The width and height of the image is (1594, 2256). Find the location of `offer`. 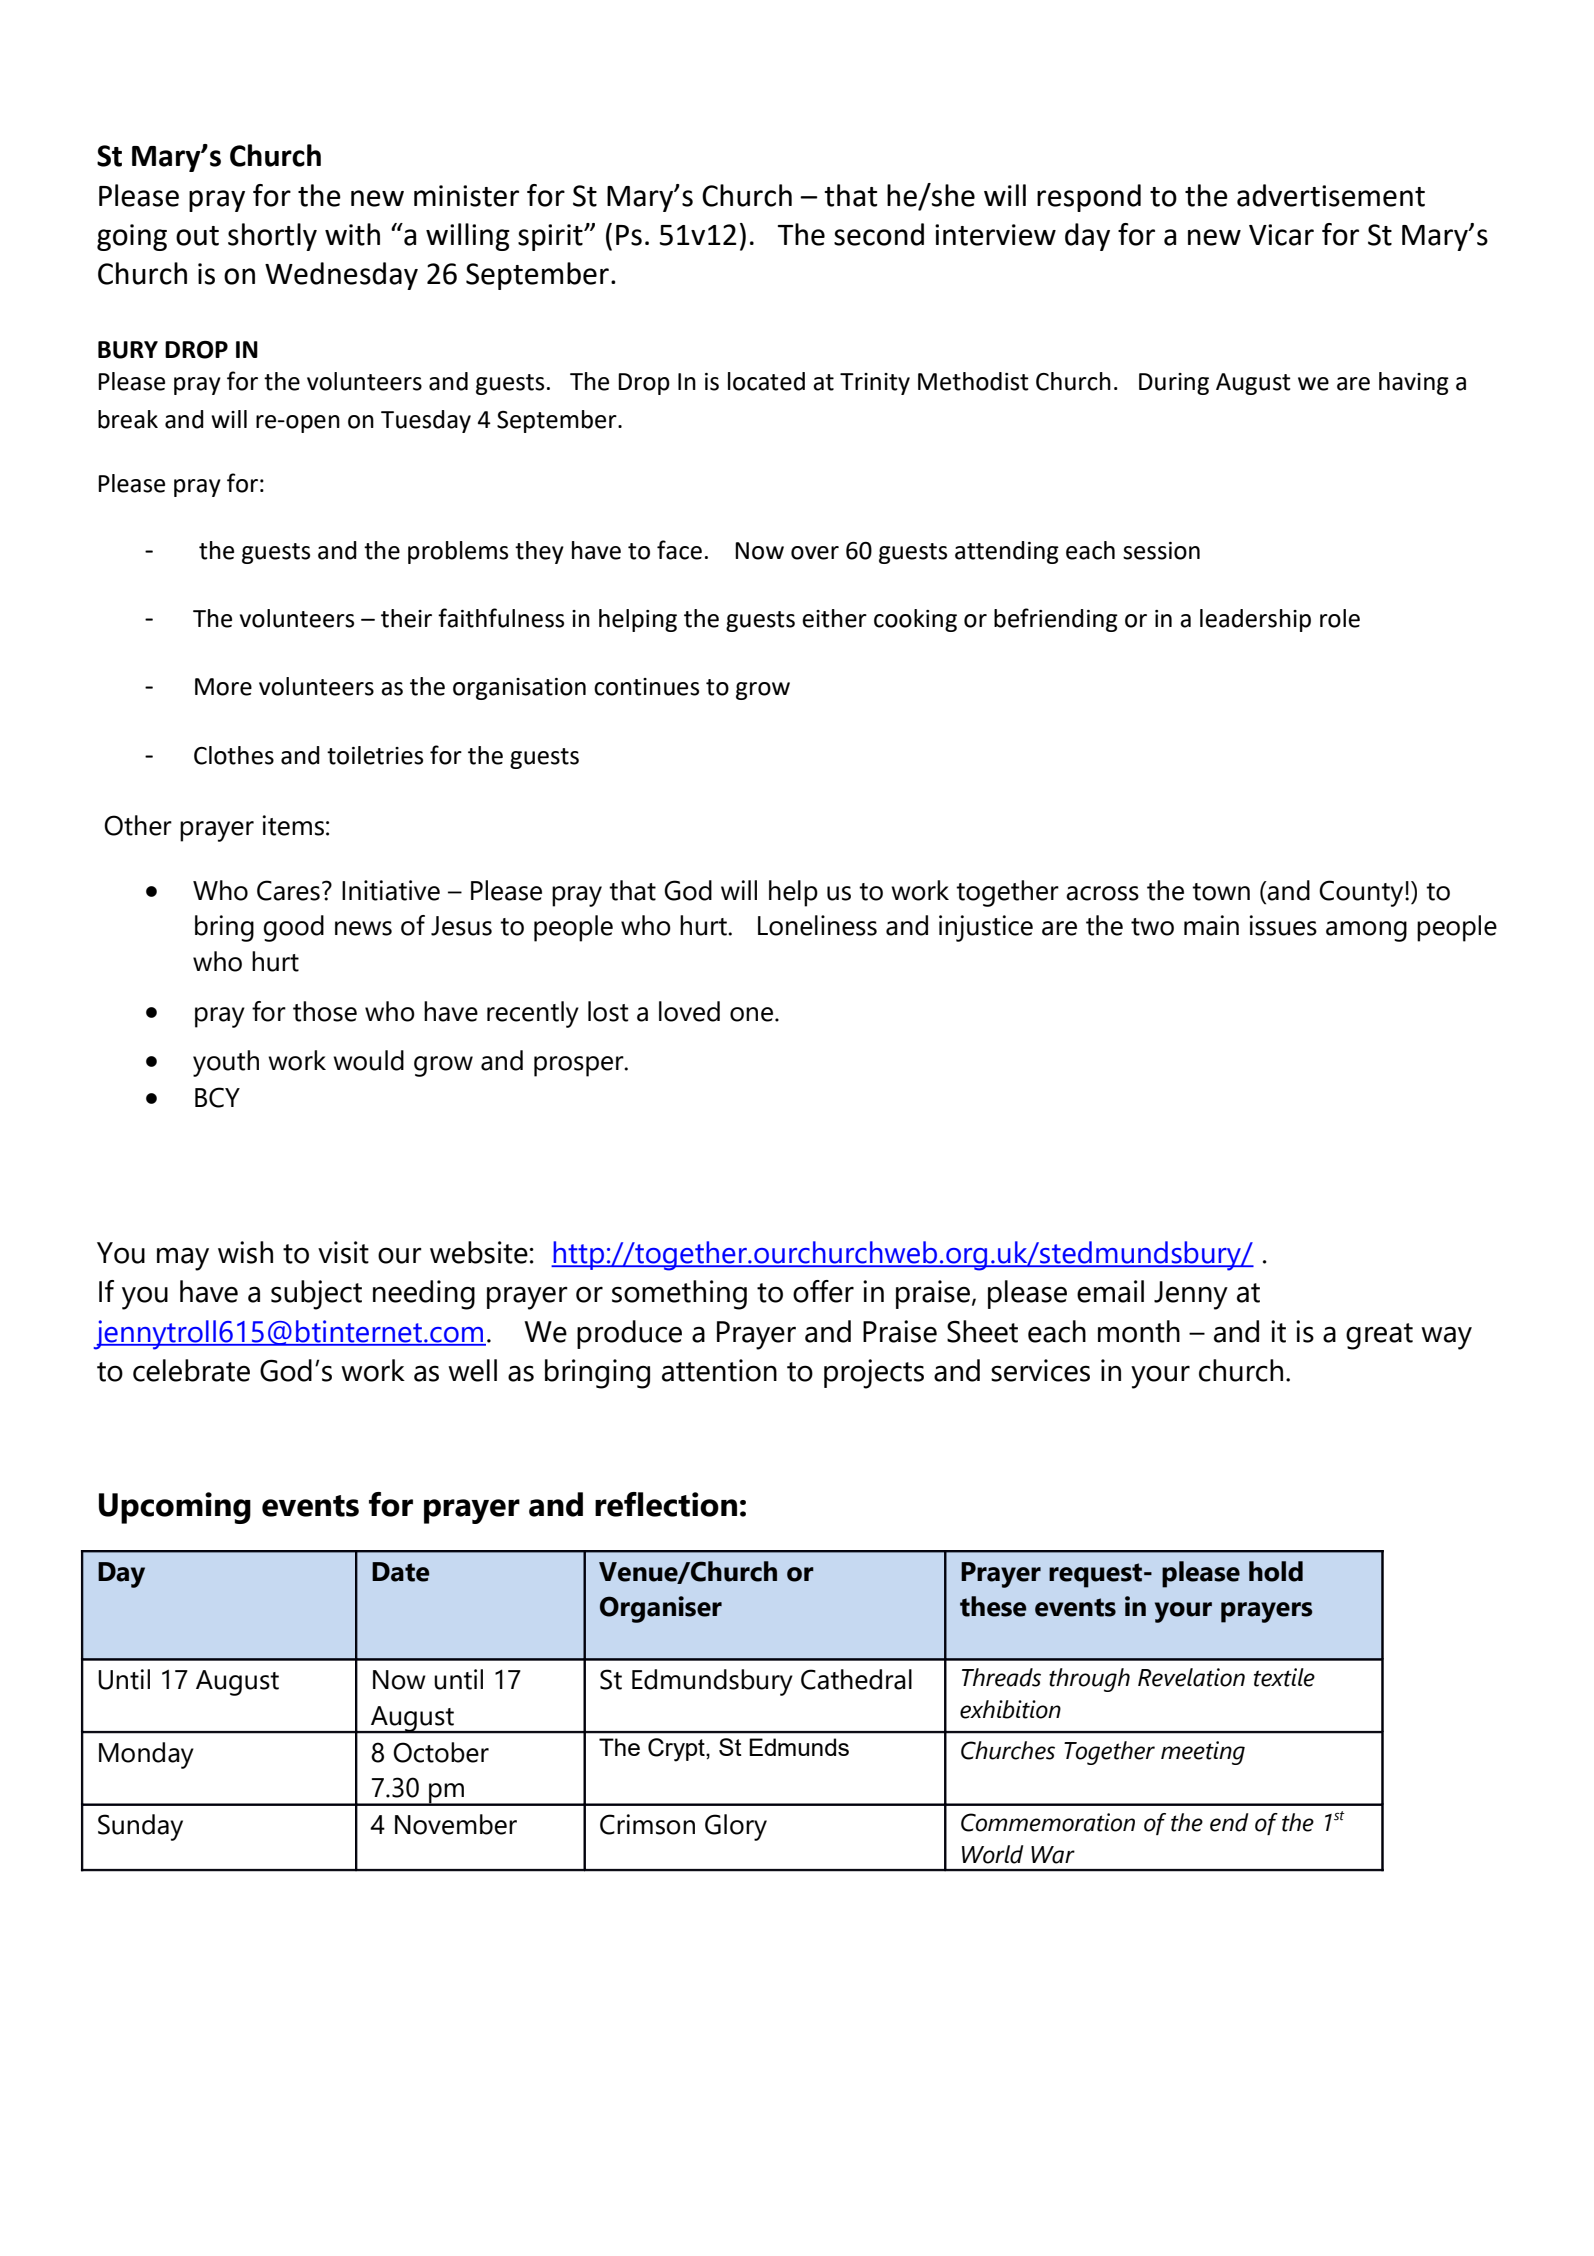

offer is located at coordinates (823, 1291).
